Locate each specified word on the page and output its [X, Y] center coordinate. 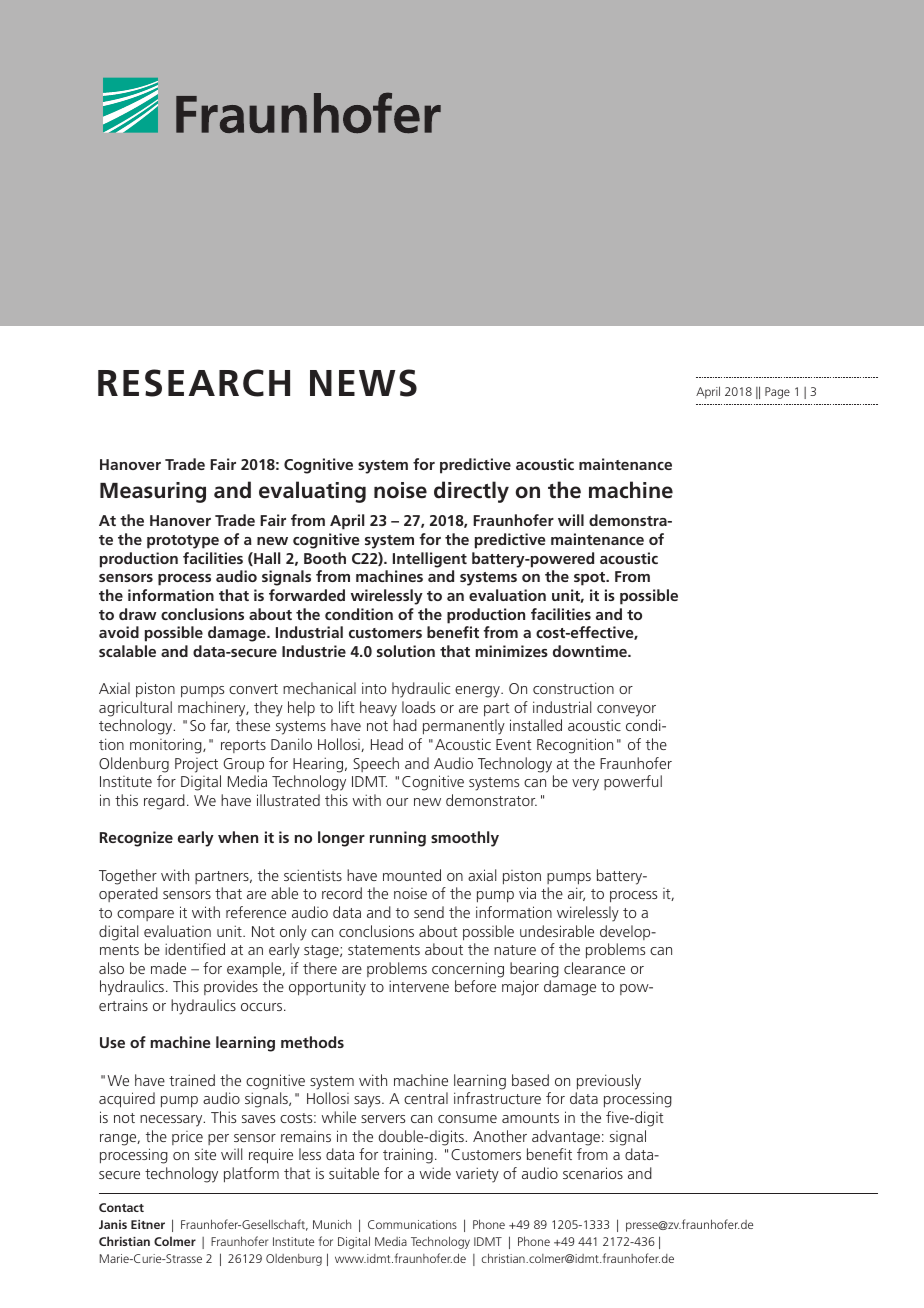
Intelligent [430, 560]
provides [231, 987]
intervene [419, 986]
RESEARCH [194, 383]
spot [591, 579]
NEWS [363, 383]
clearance [594, 968]
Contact [121, 1207]
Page [777, 393]
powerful [633, 782]
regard [164, 802]
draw [138, 614]
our [397, 802]
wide [435, 1173]
